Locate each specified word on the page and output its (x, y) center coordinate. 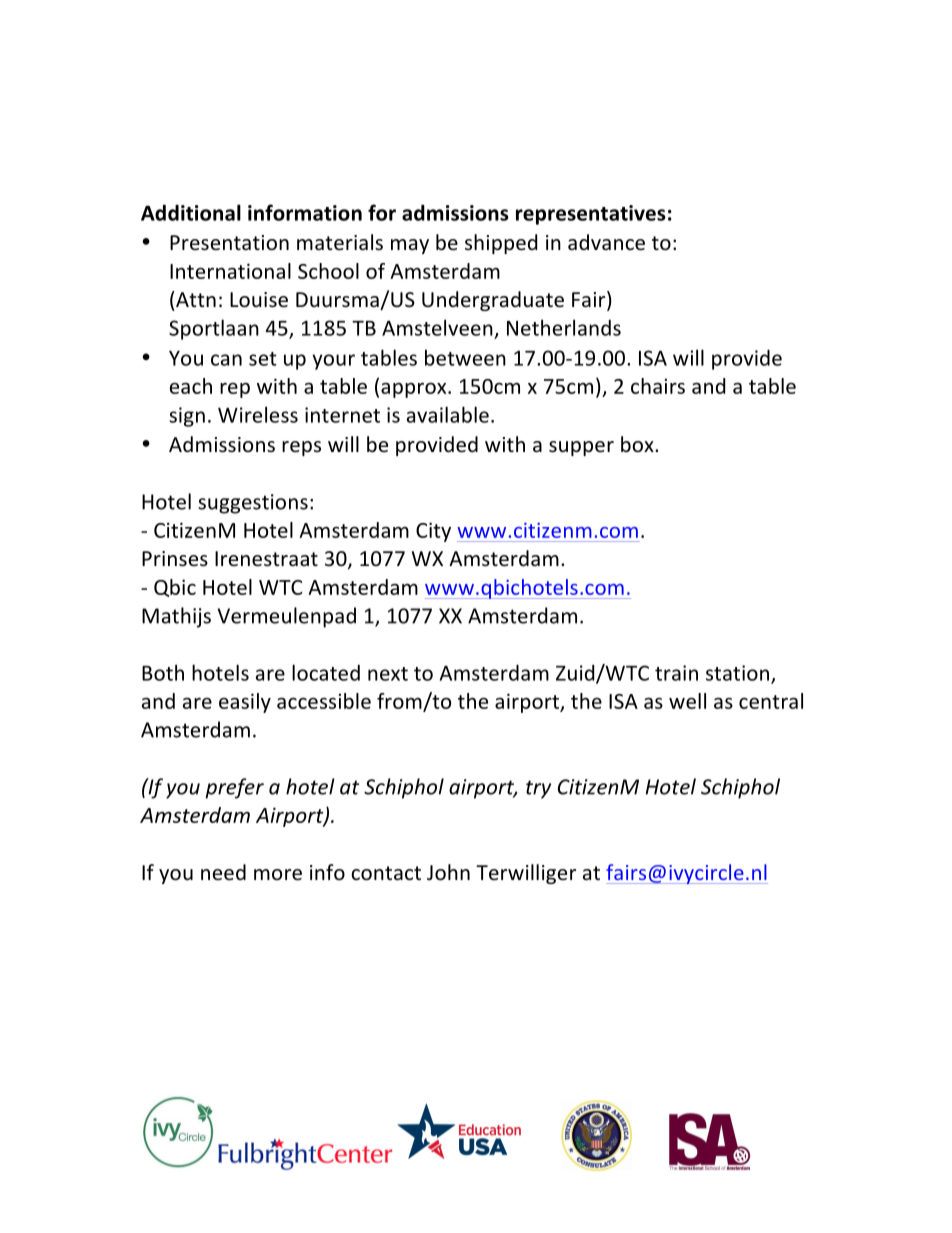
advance (606, 242)
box (638, 444)
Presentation (229, 243)
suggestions (253, 504)
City (433, 532)
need (223, 872)
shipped (501, 244)
